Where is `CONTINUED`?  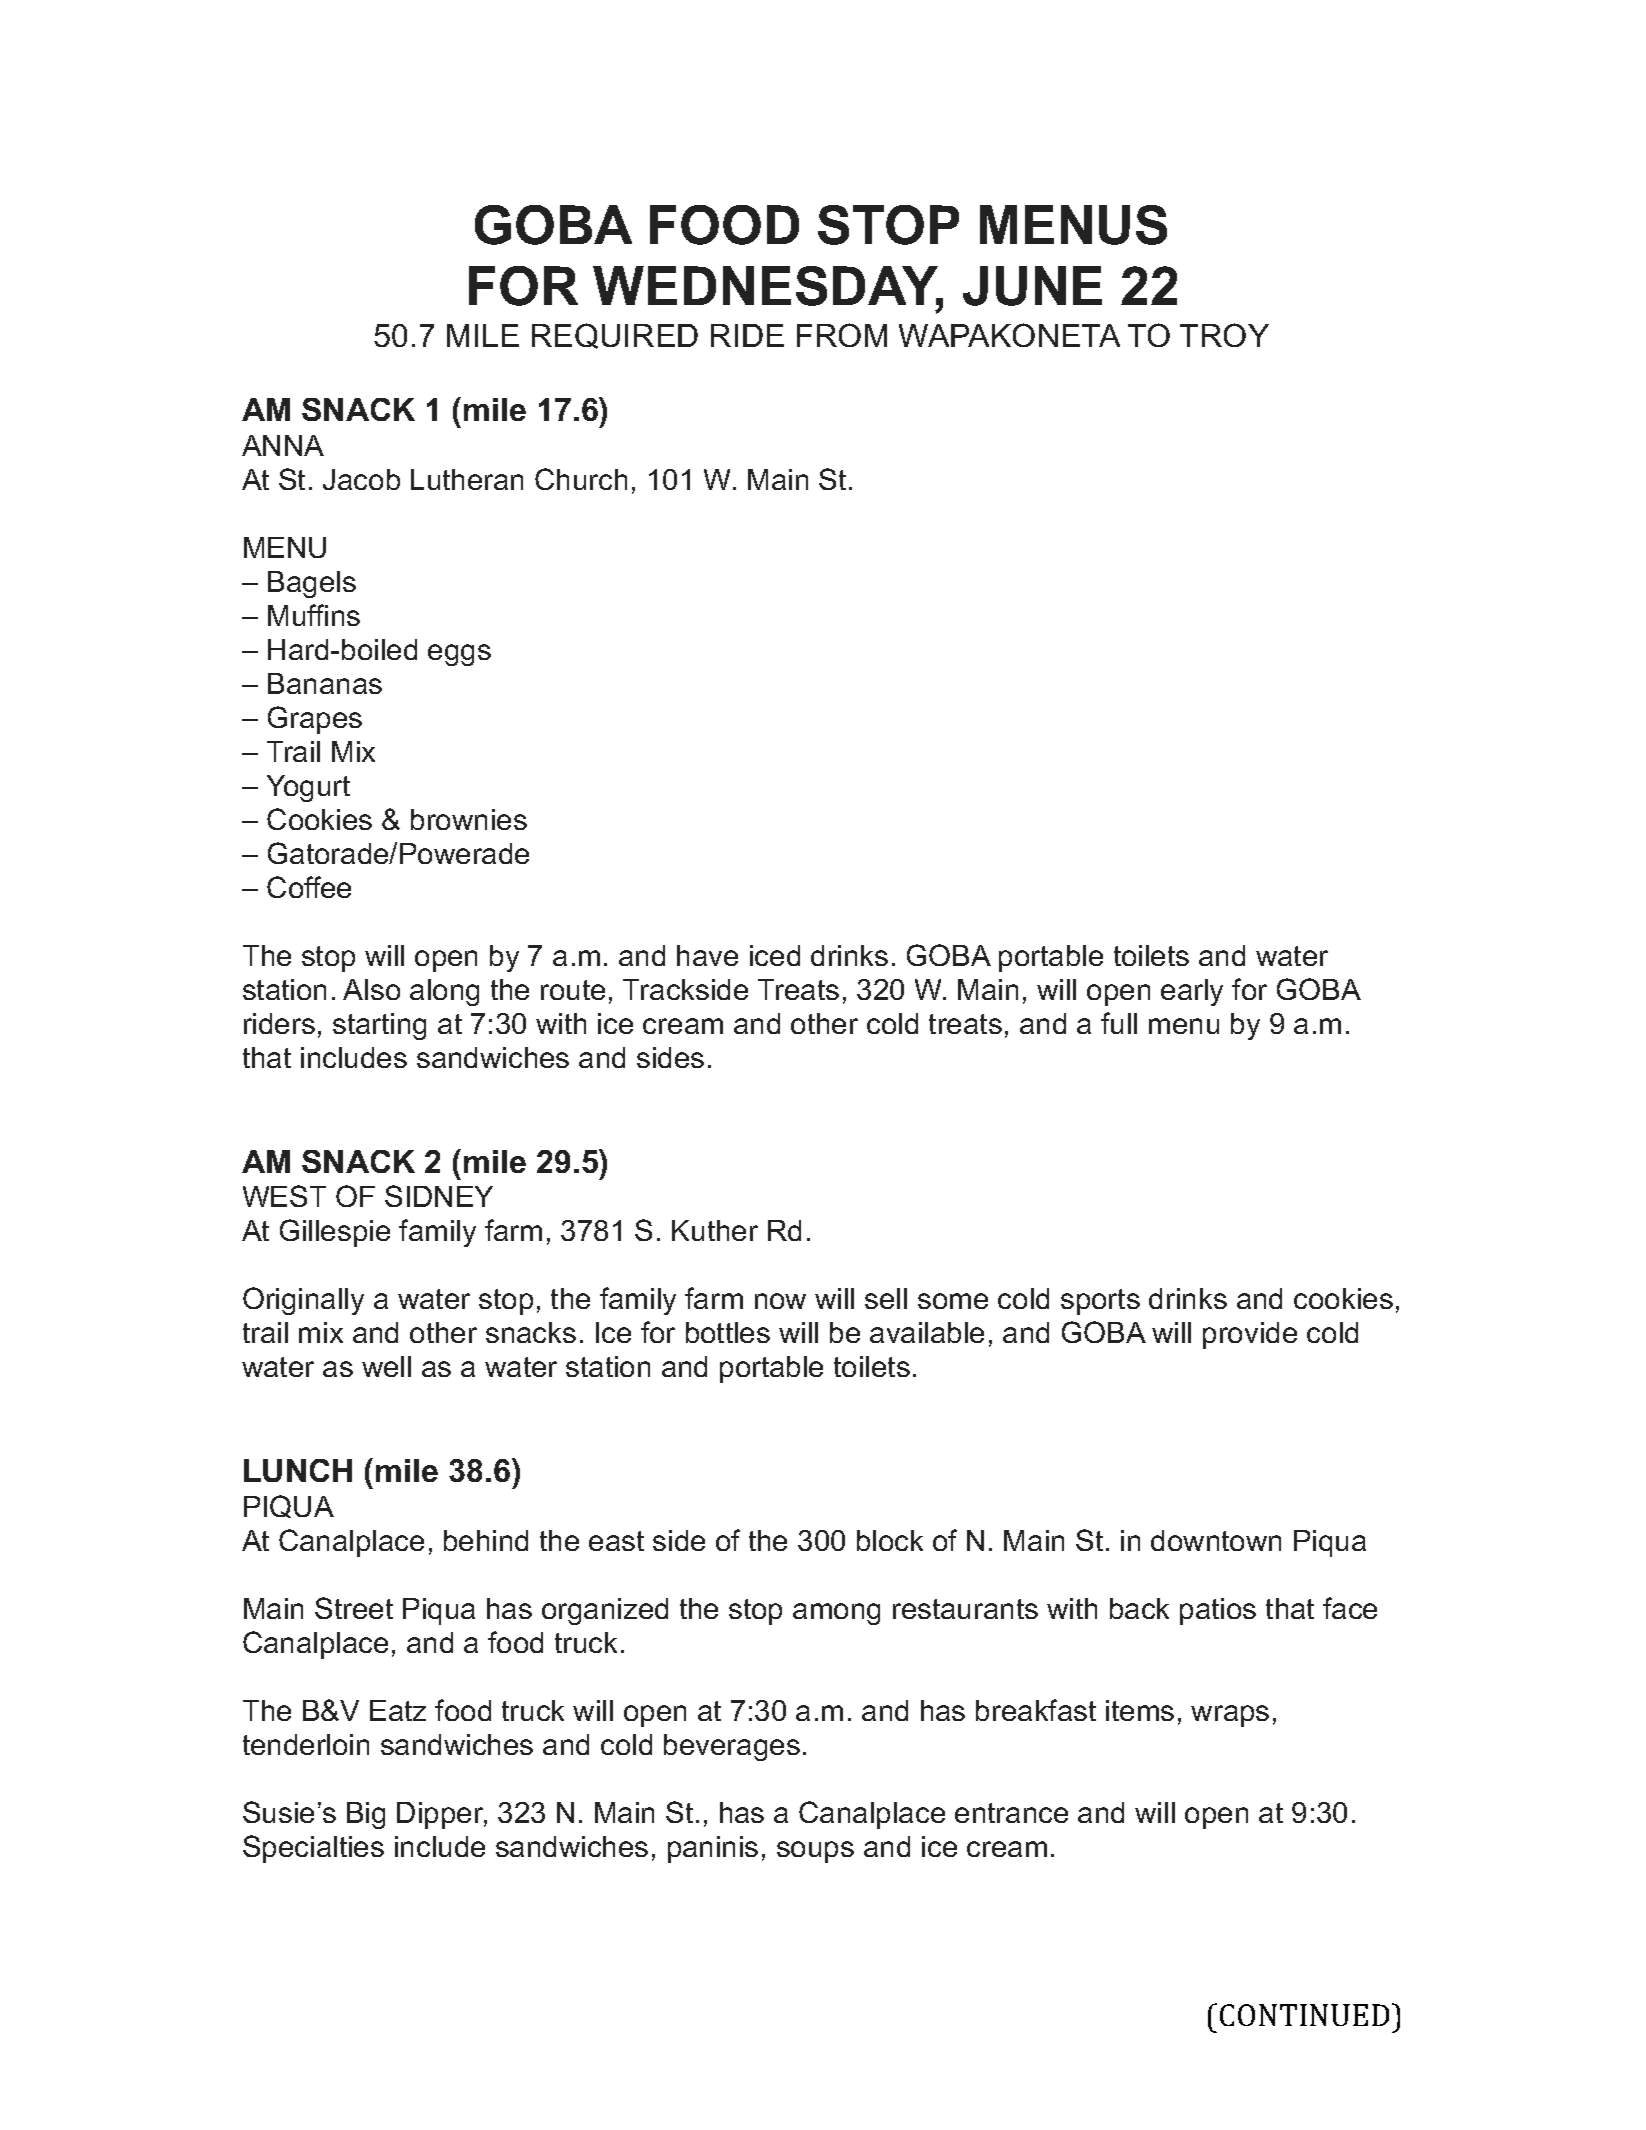 CONTINUED is located at coordinates (1304, 2015).
